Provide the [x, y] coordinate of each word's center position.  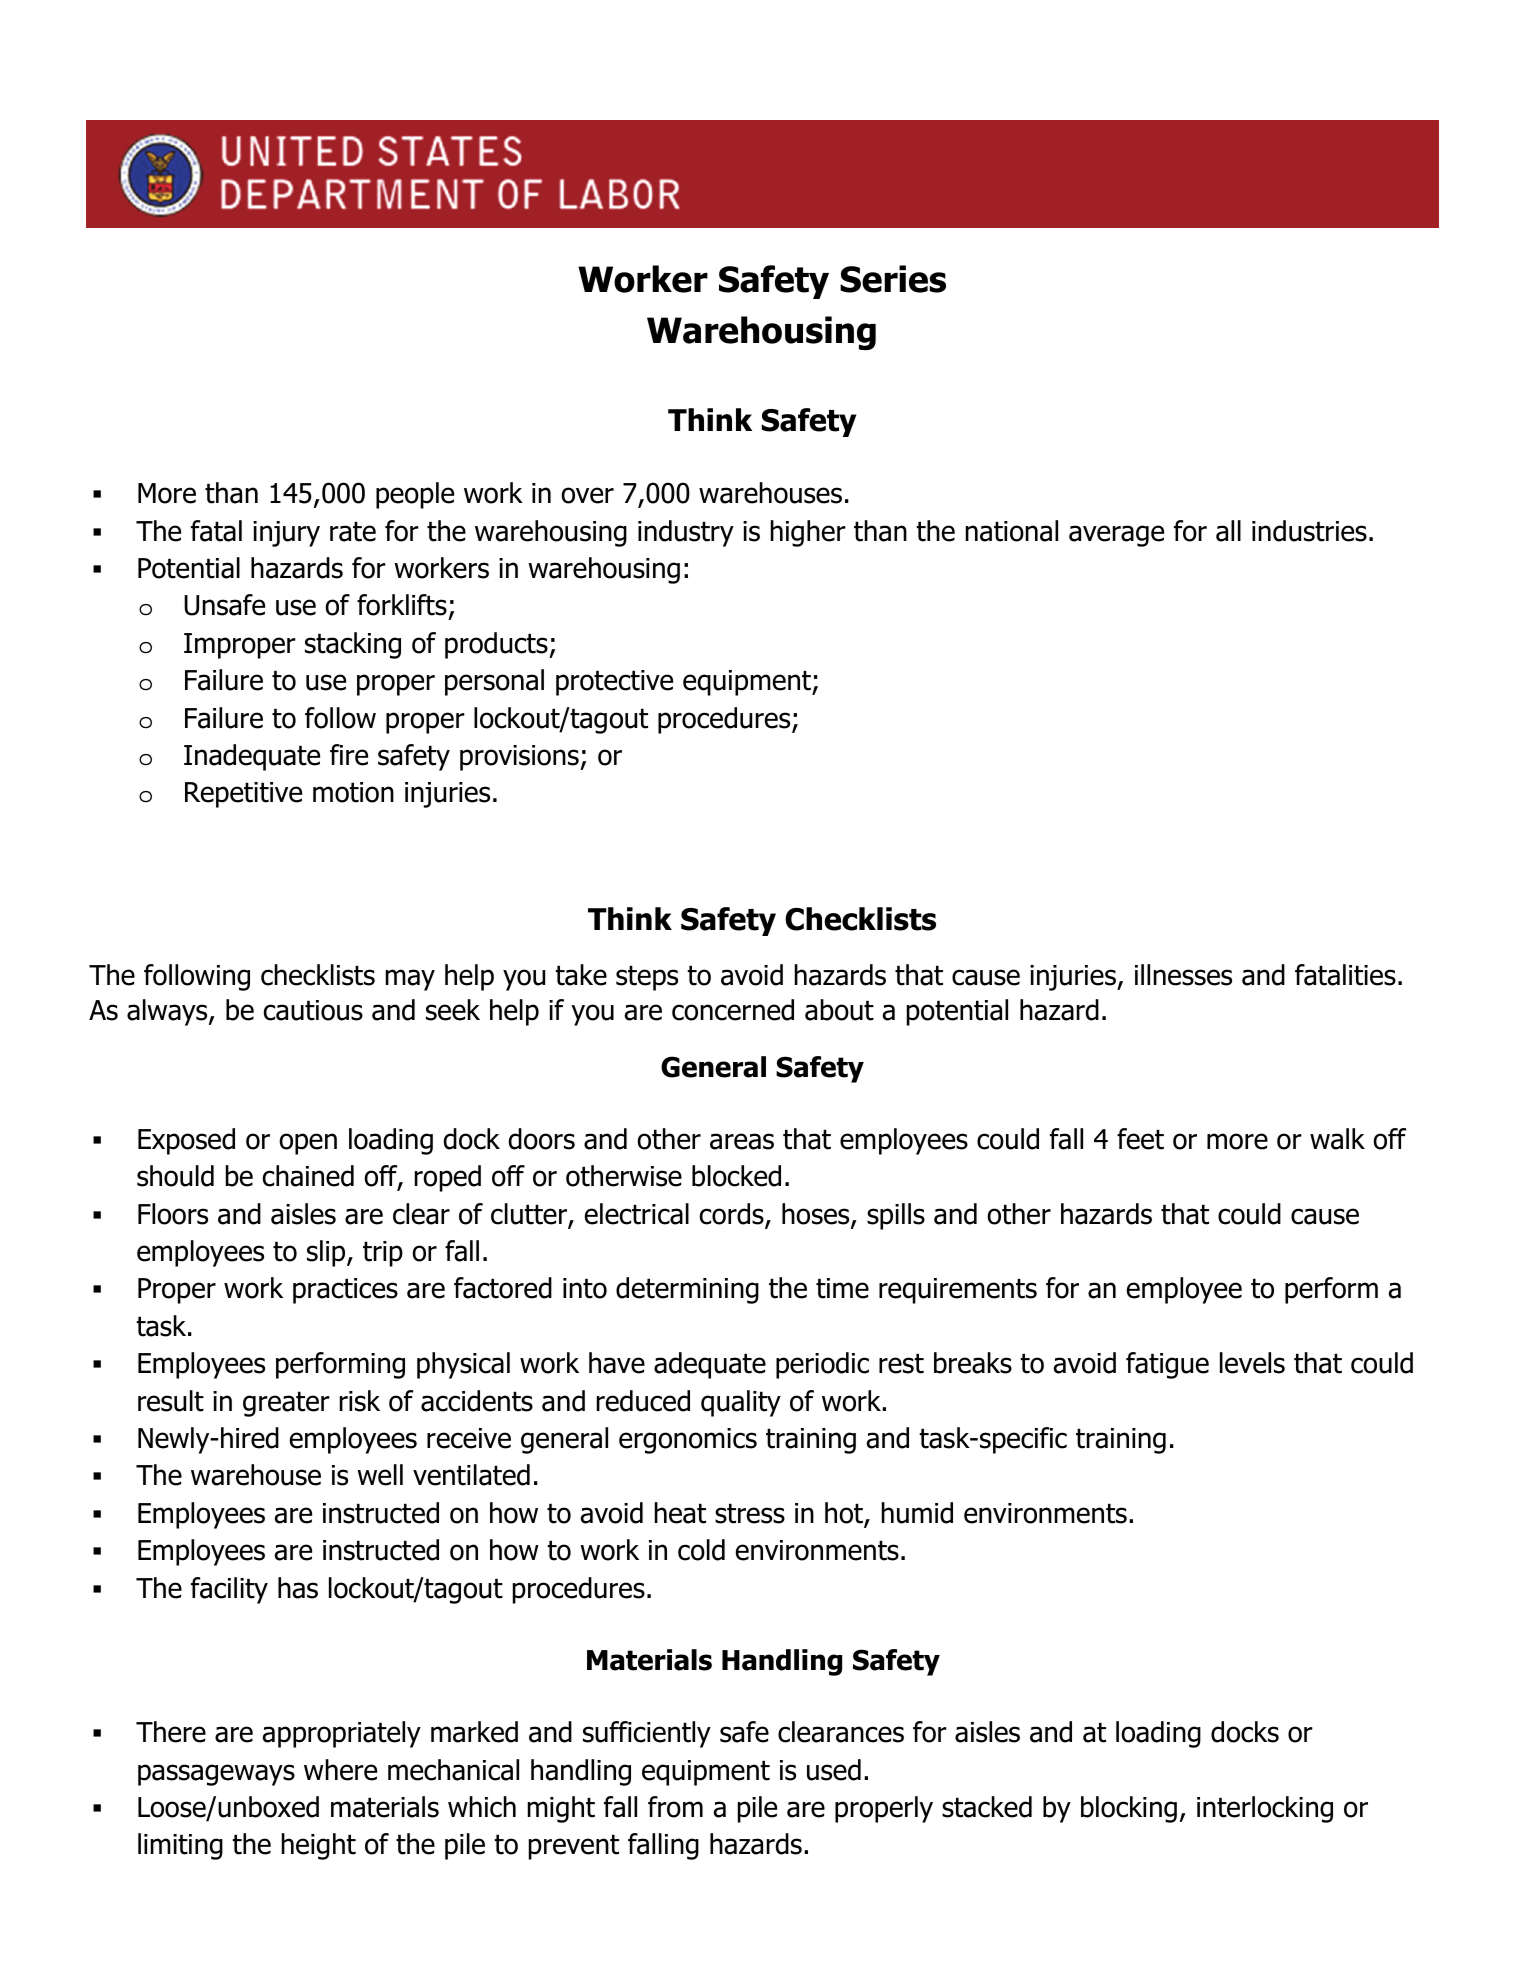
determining [687, 1290]
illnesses [1183, 975]
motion [353, 792]
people [415, 495]
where [340, 1770]
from [675, 1807]
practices [345, 1291]
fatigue [1167, 1365]
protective [614, 683]
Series [893, 279]
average [1116, 536]
